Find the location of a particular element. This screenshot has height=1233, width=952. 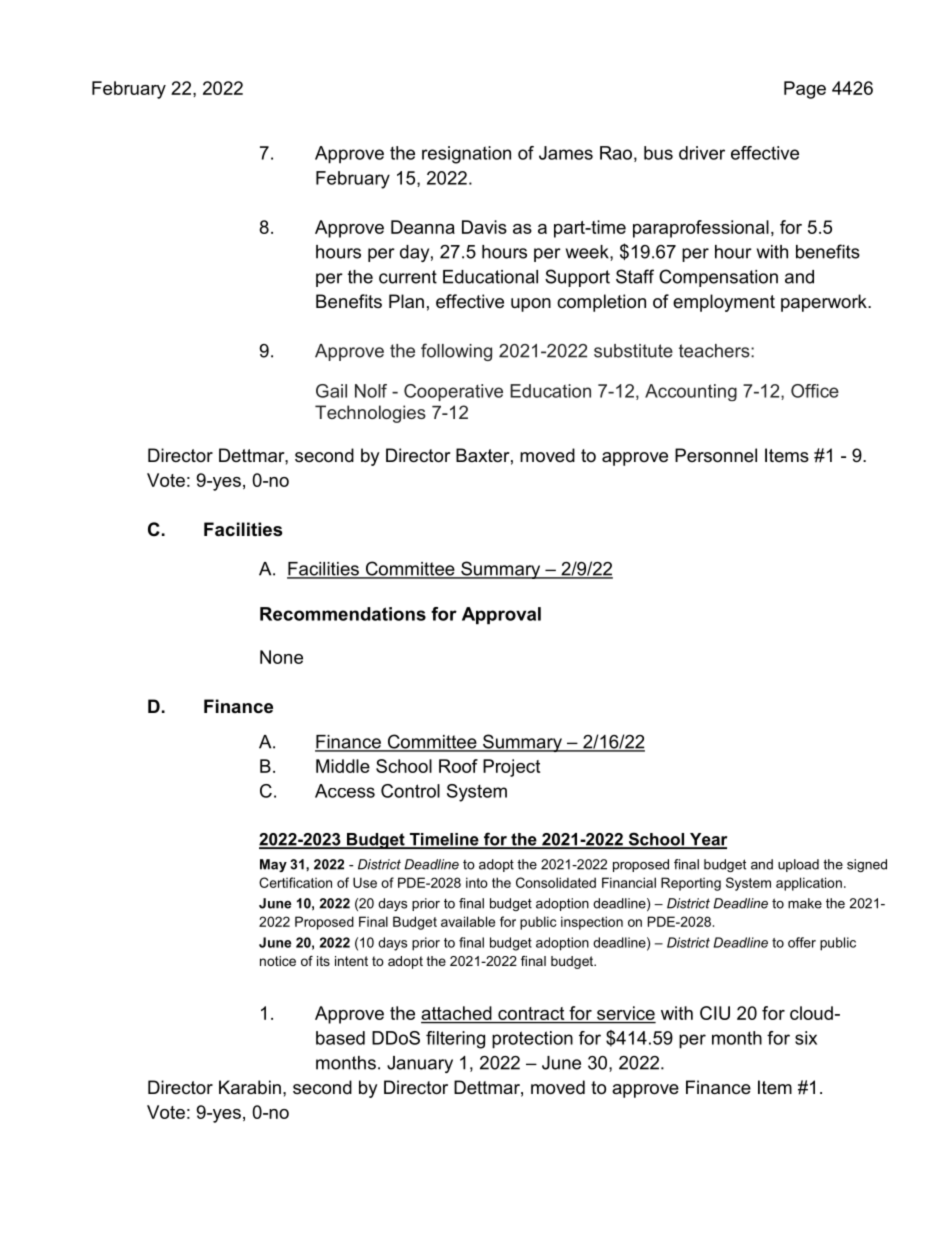

Project is located at coordinates (511, 768).
